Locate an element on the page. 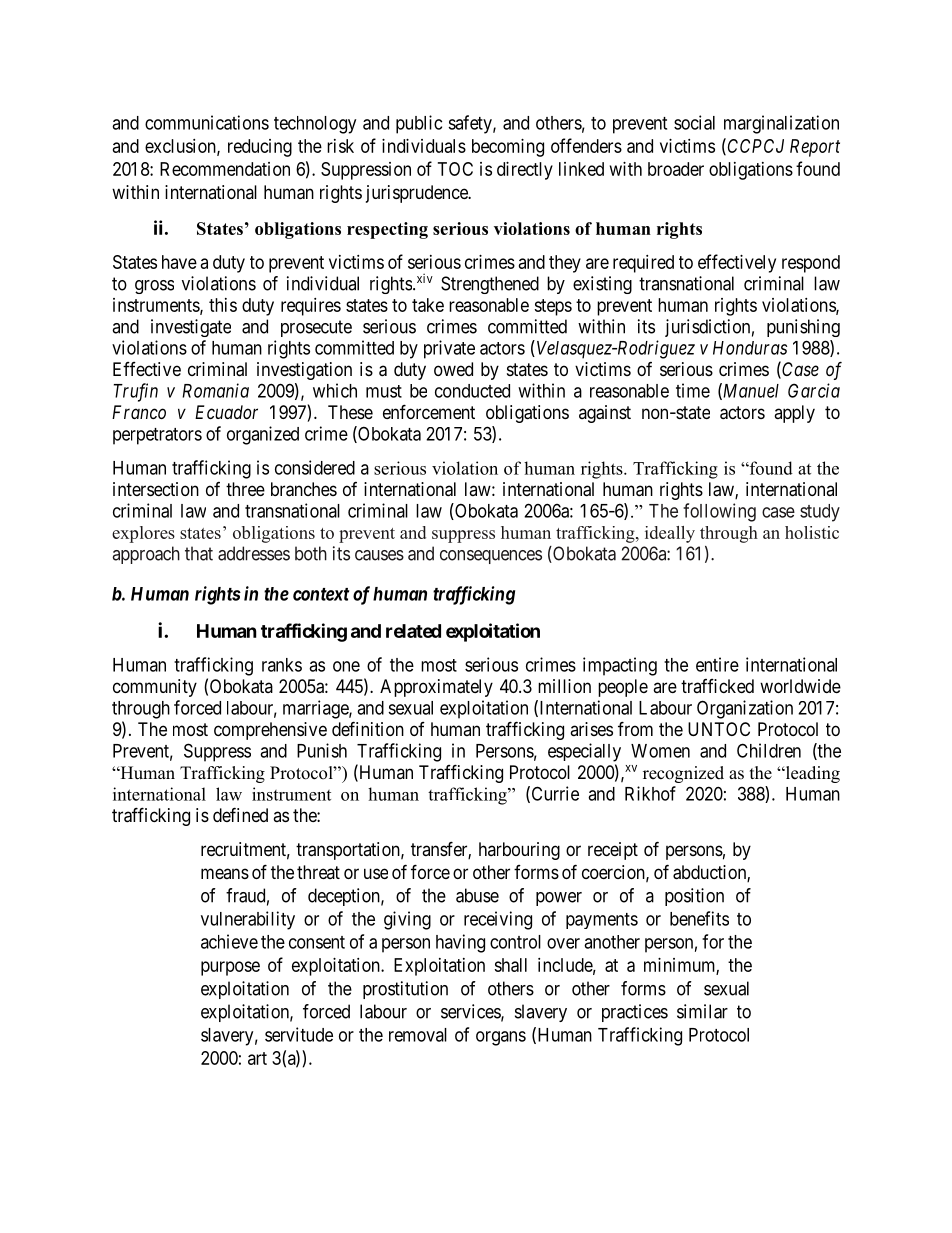  art is located at coordinates (257, 1058).
